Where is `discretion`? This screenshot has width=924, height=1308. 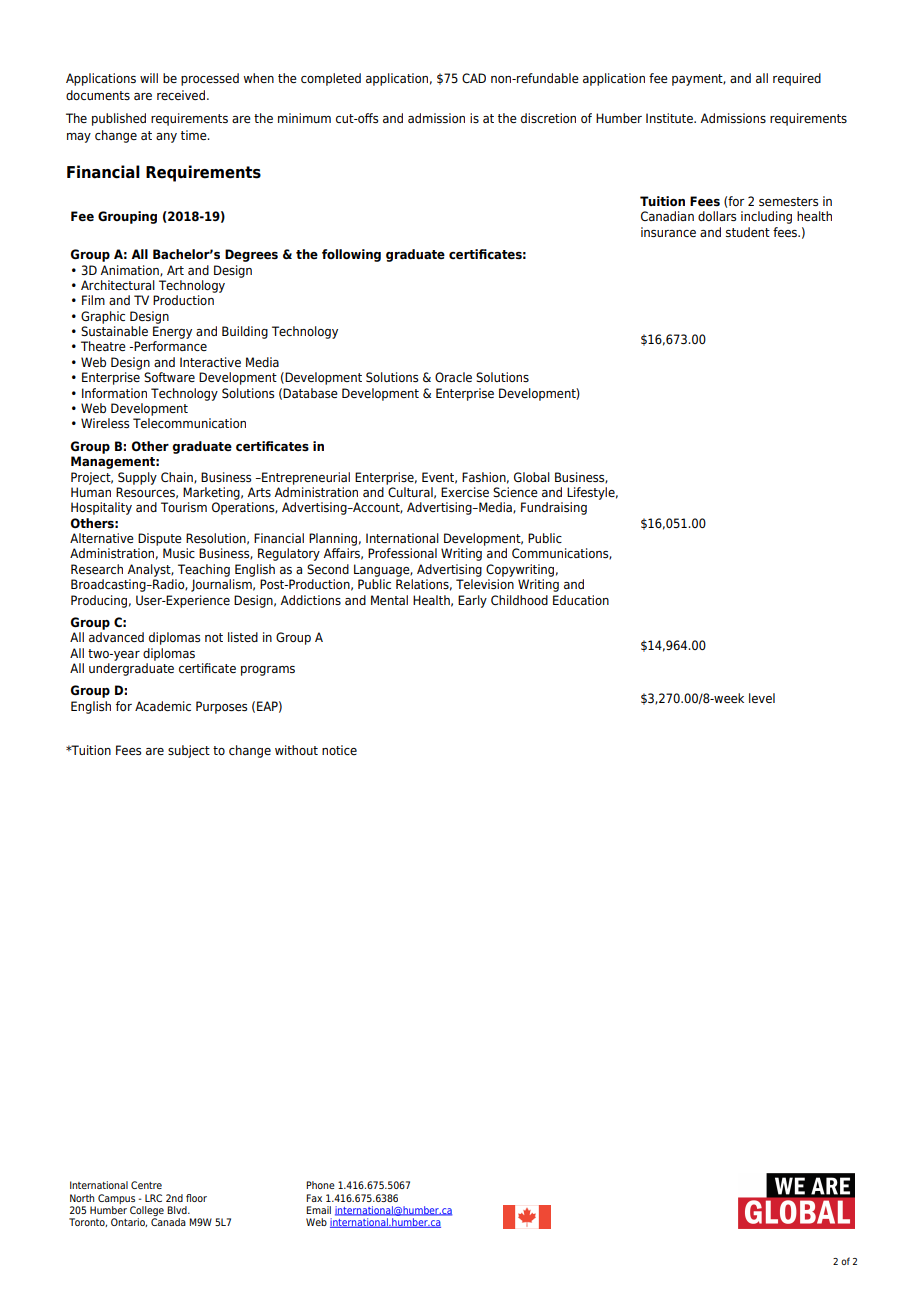
discretion is located at coordinates (548, 118).
